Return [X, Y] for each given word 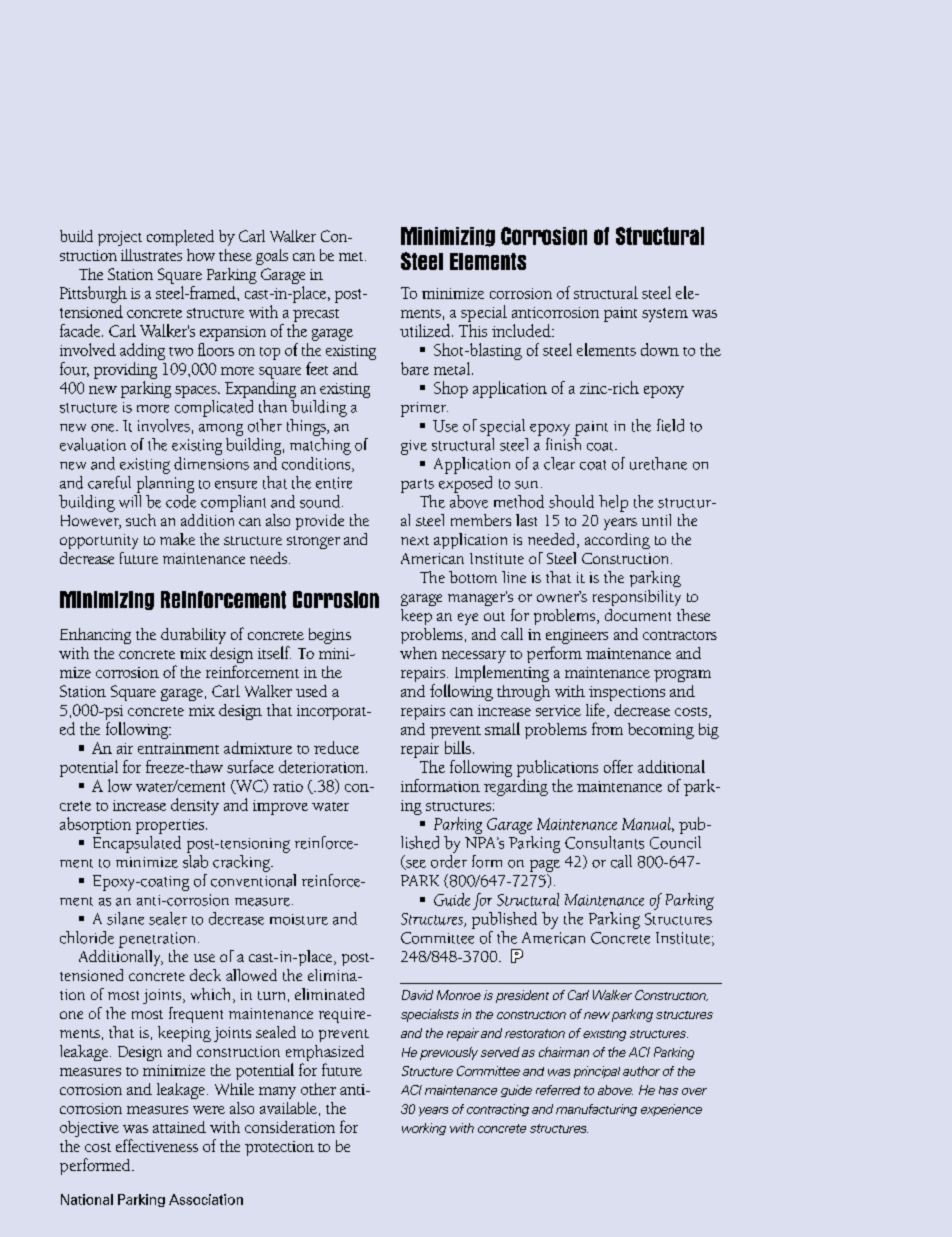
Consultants [604, 842]
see [415, 865]
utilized [425, 330]
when [418, 653]
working [424, 1129]
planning [165, 483]
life [595, 709]
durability [193, 636]
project [120, 238]
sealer [168, 918]
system [665, 315]
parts [417, 486]
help [613, 503]
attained [179, 1127]
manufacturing [596, 1110]
